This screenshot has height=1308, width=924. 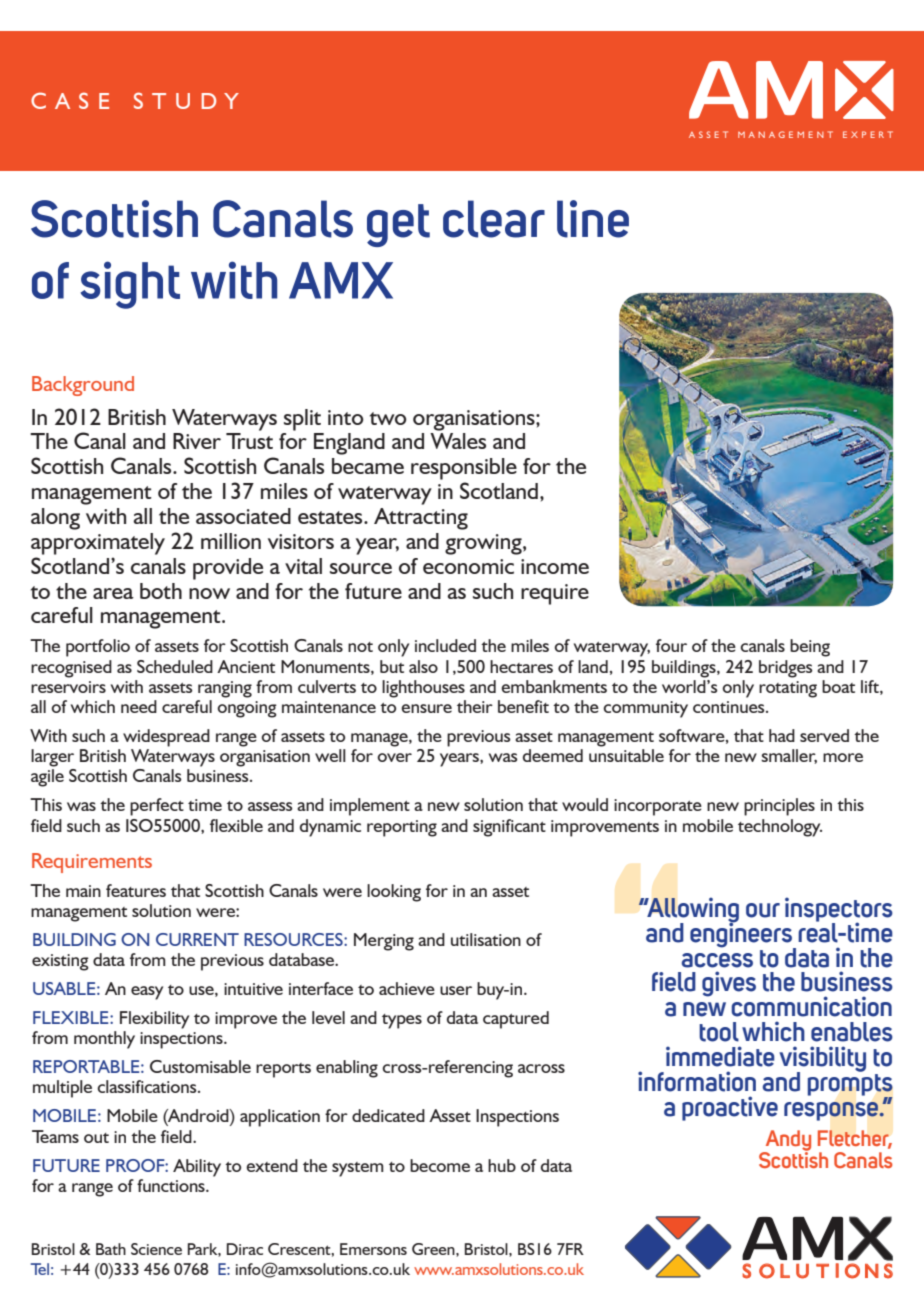 What do you see at coordinates (423, 666) in the screenshot?
I see `also` at bounding box center [423, 666].
